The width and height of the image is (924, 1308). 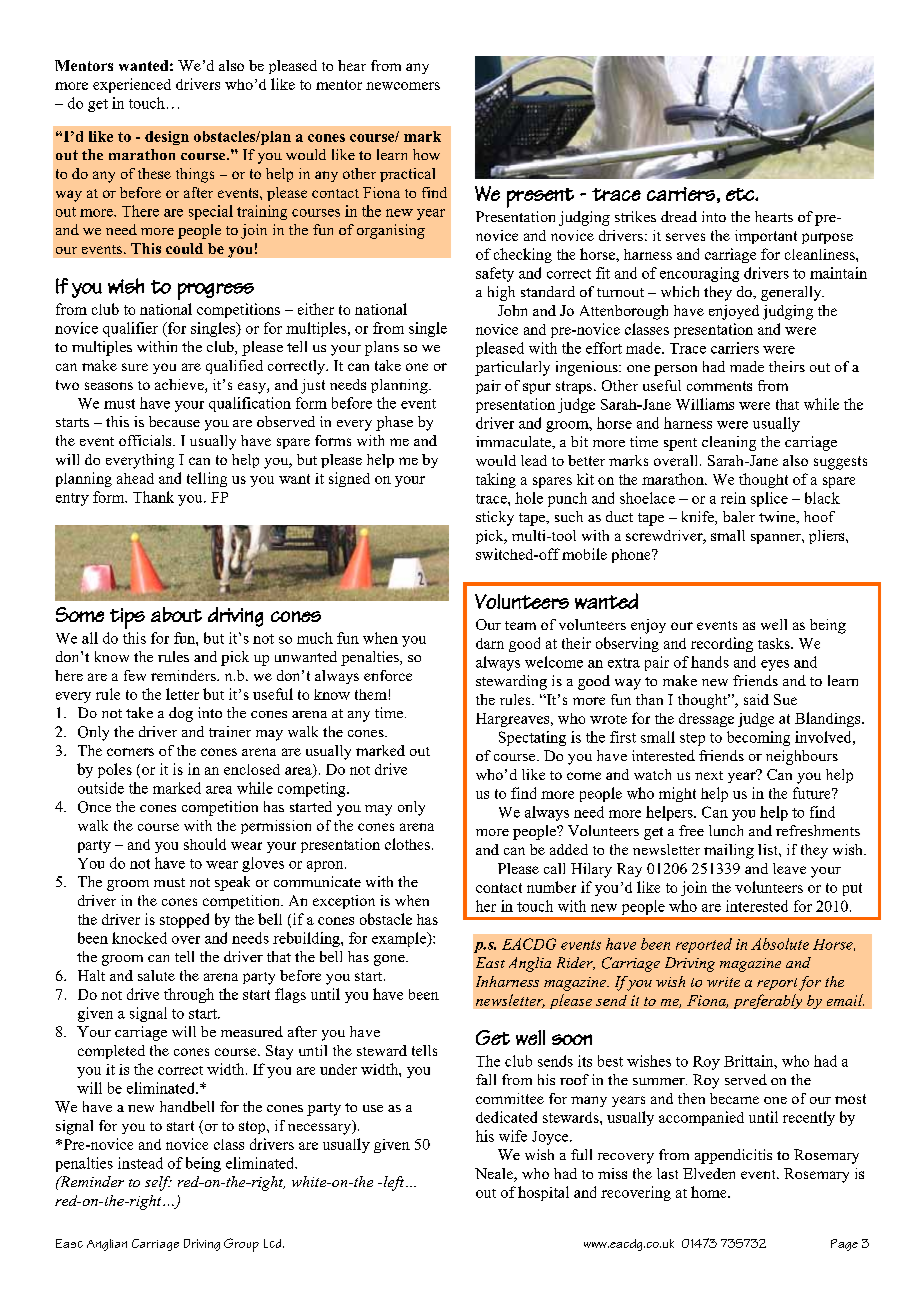 What do you see at coordinates (710, 1192) in the image?
I see `home` at bounding box center [710, 1192].
